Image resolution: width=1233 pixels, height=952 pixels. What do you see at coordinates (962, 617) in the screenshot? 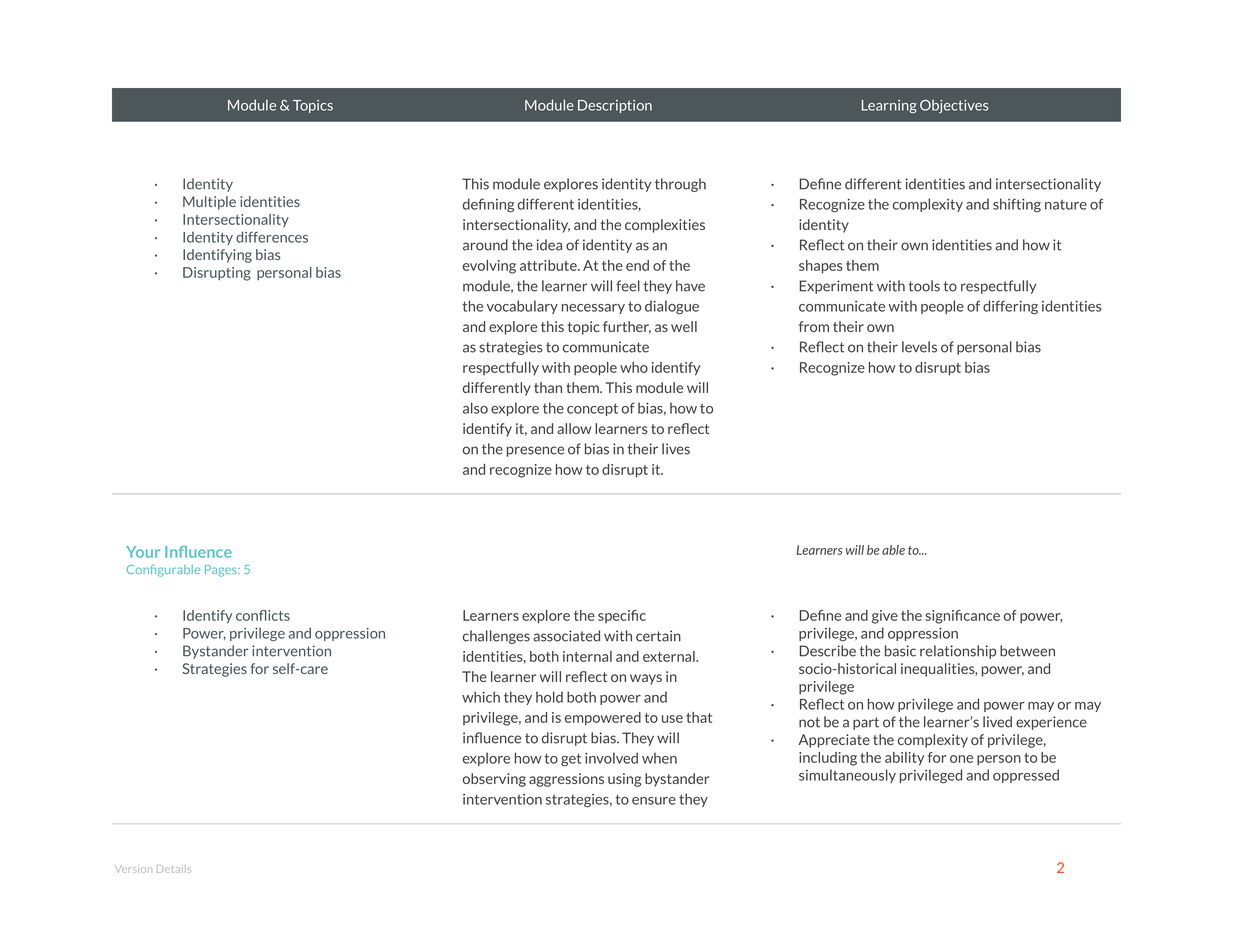
I see `significance` at bounding box center [962, 617].
